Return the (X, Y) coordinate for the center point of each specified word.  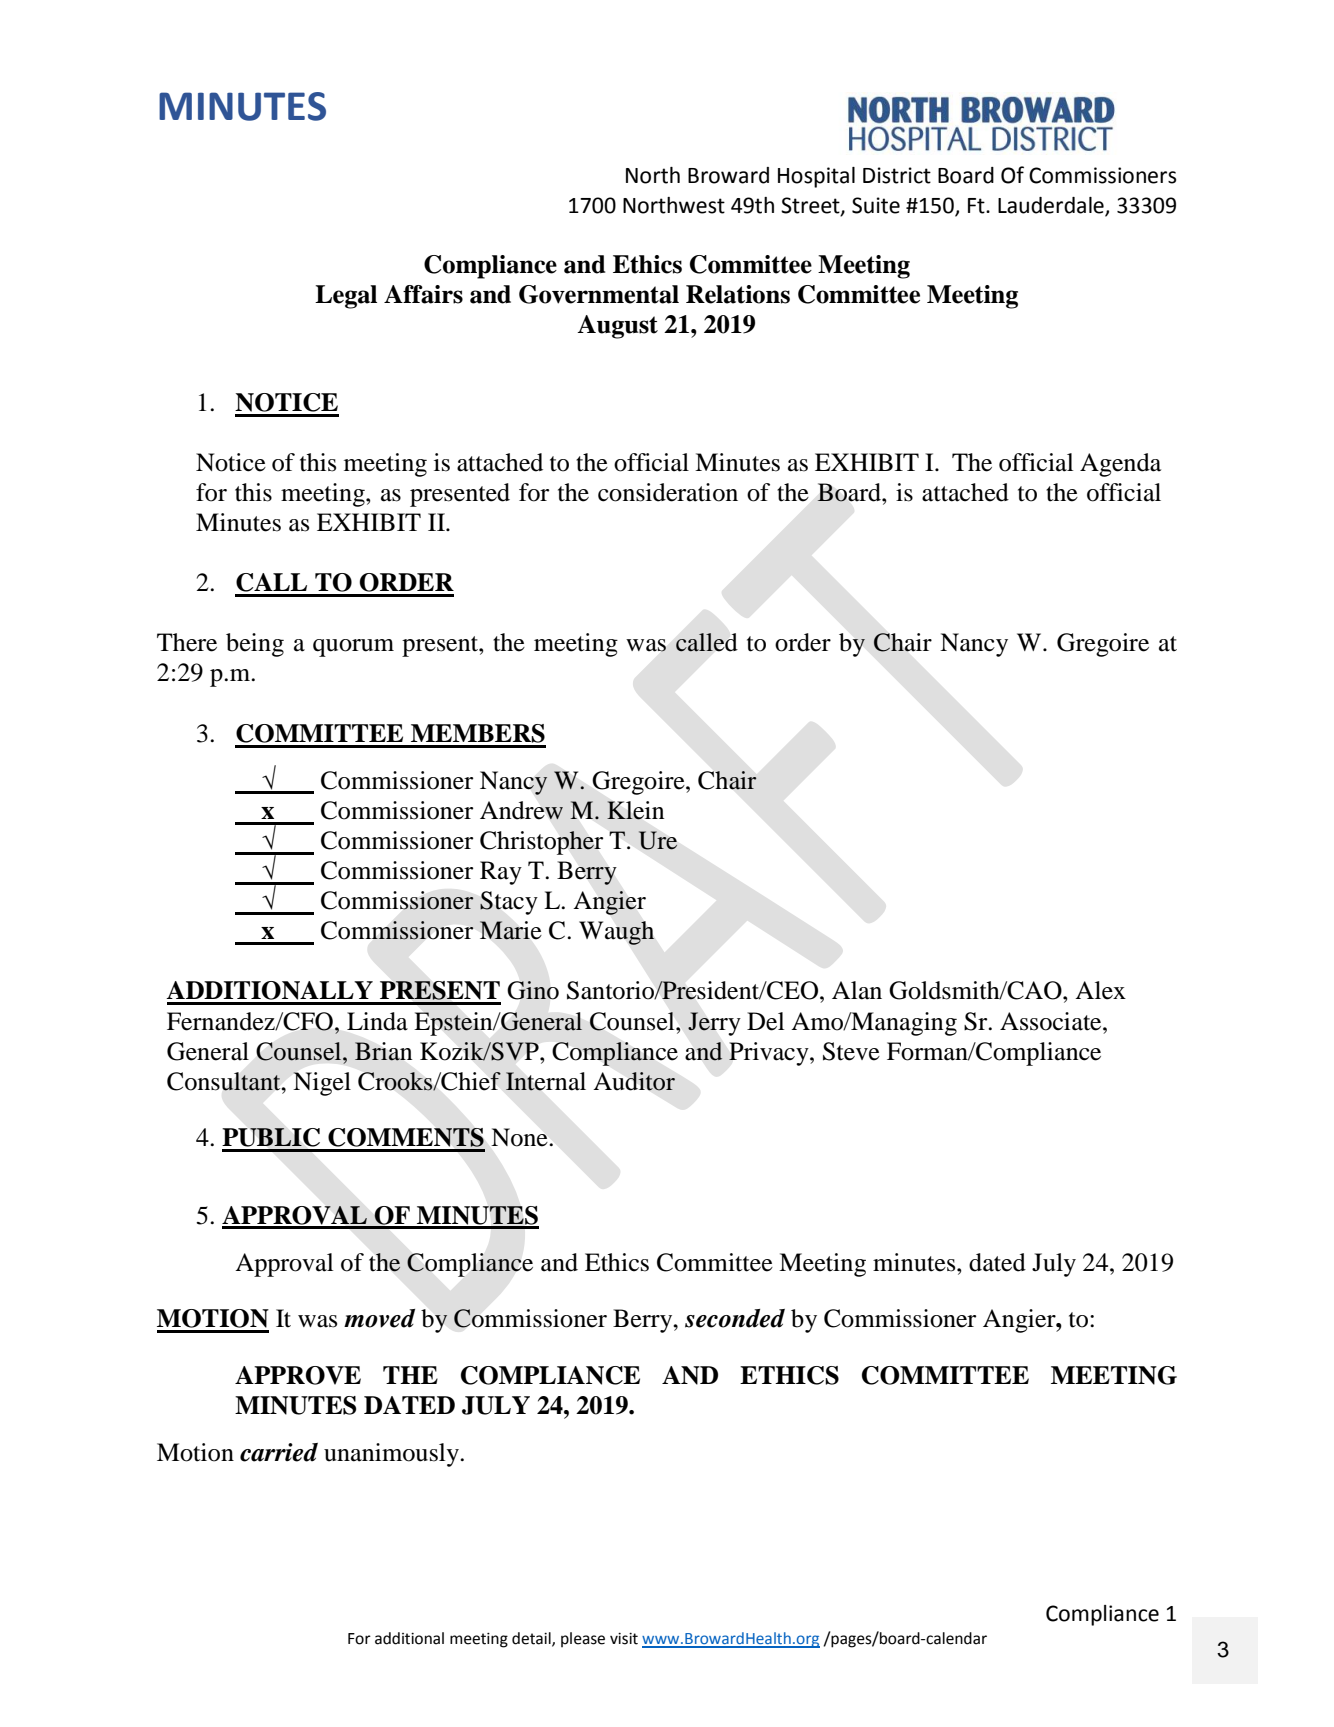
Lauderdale (1051, 205)
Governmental (599, 294)
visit (624, 1639)
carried (279, 1452)
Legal (346, 297)
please (583, 1640)
